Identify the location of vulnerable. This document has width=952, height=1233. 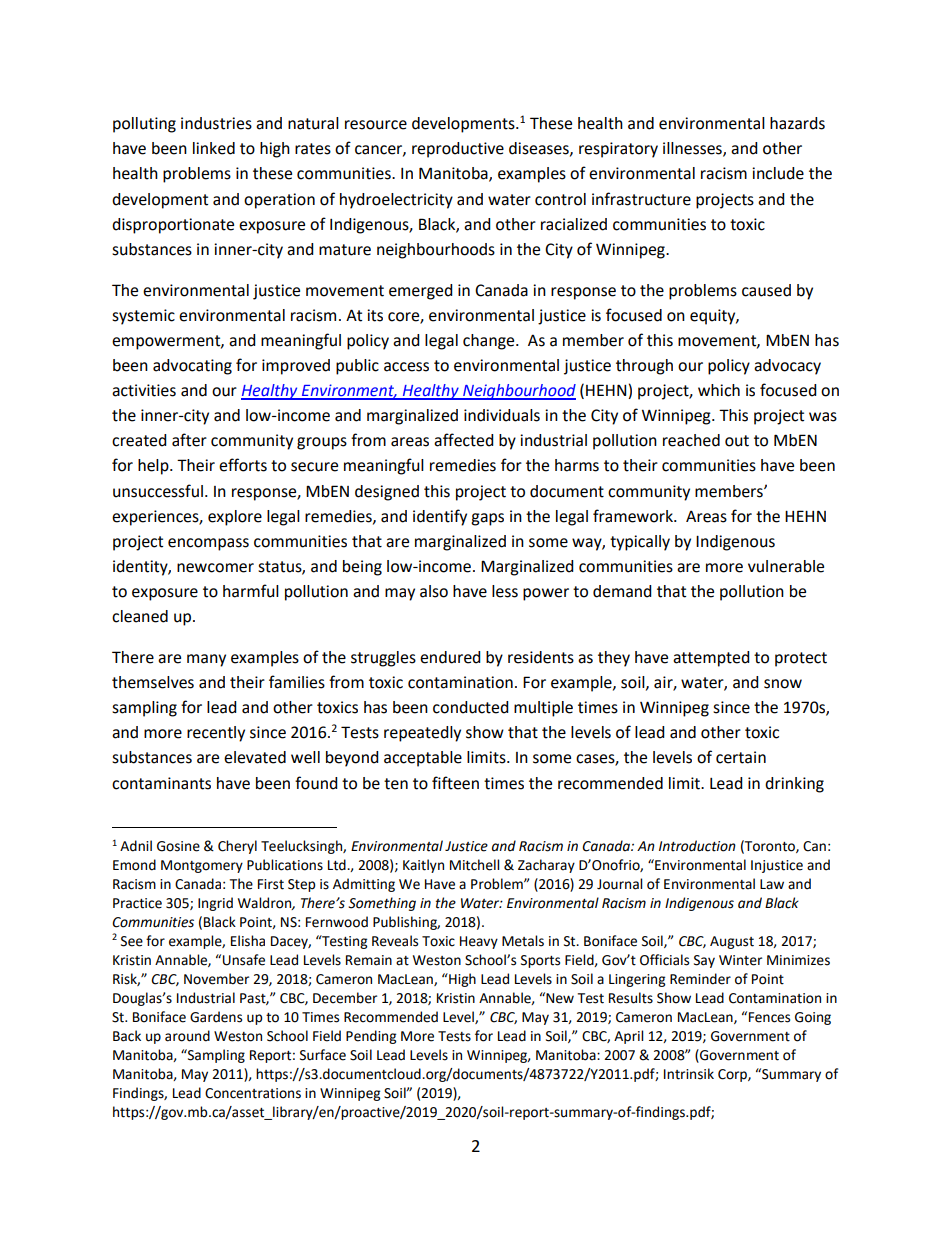
(786, 566).
